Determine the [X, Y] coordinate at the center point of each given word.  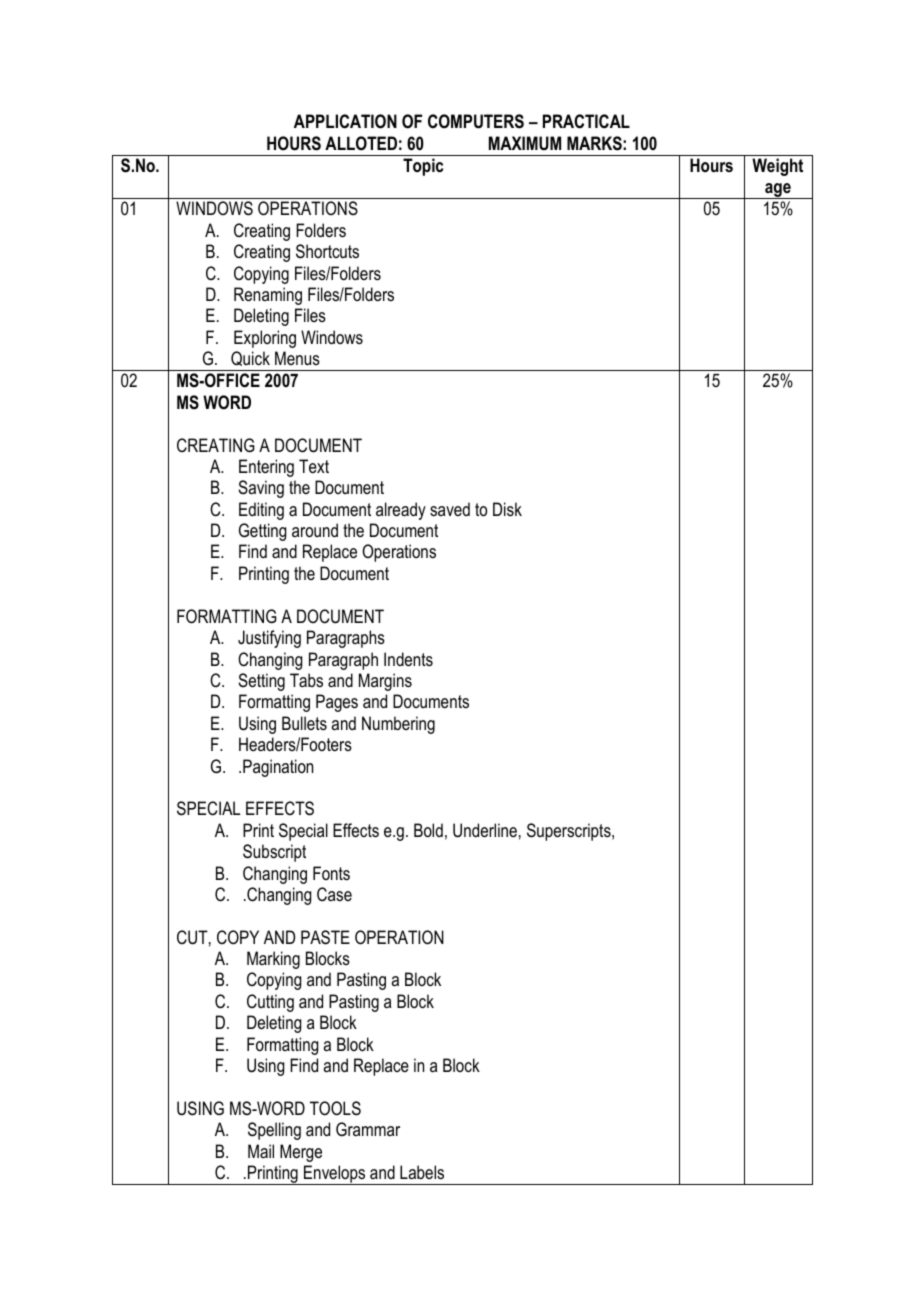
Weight [777, 167]
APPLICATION [345, 121]
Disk [507, 509]
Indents [408, 659]
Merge [301, 1153]
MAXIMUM [525, 143]
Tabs [306, 680]
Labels [422, 1172]
